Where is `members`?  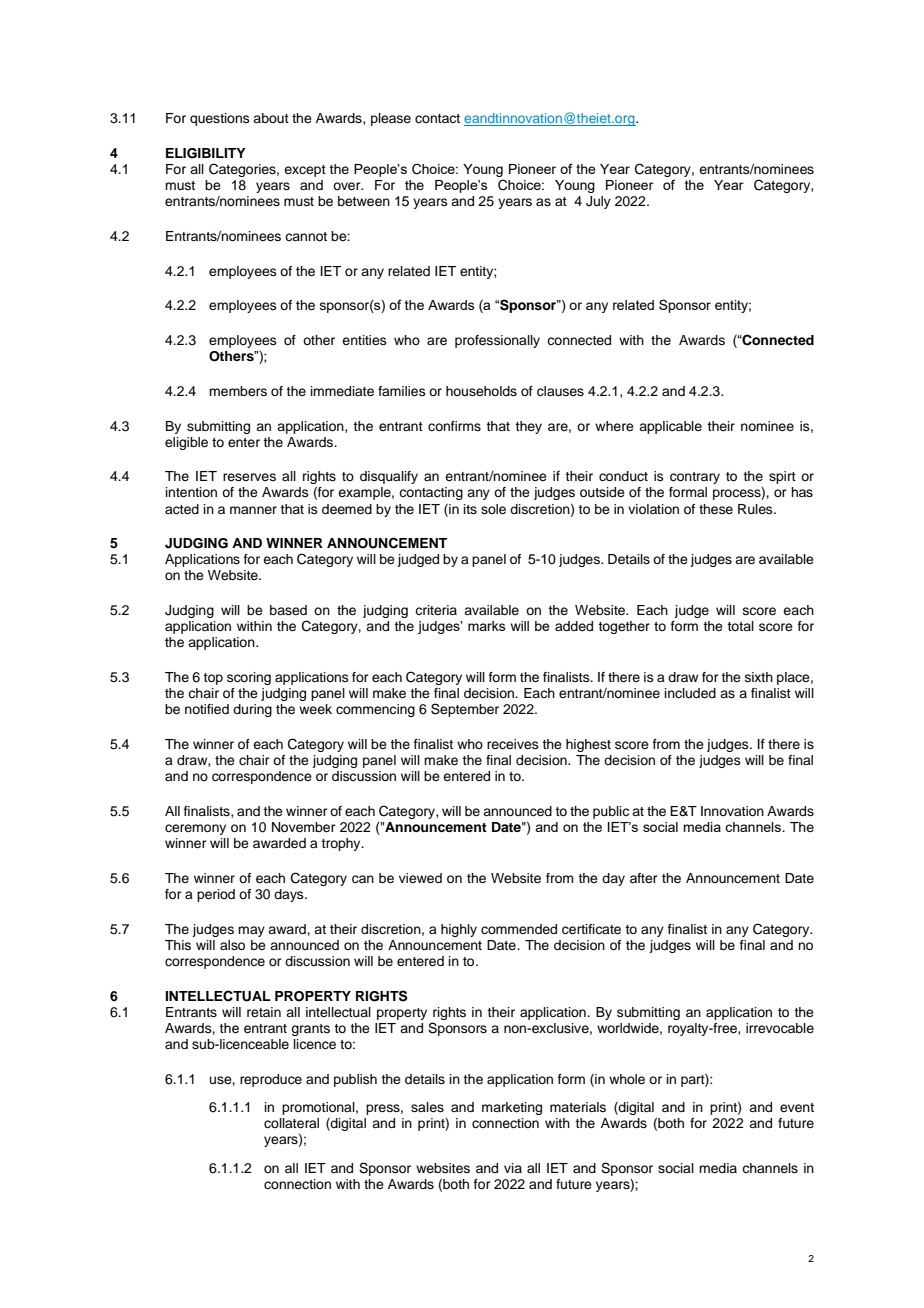 members is located at coordinates (238, 391).
